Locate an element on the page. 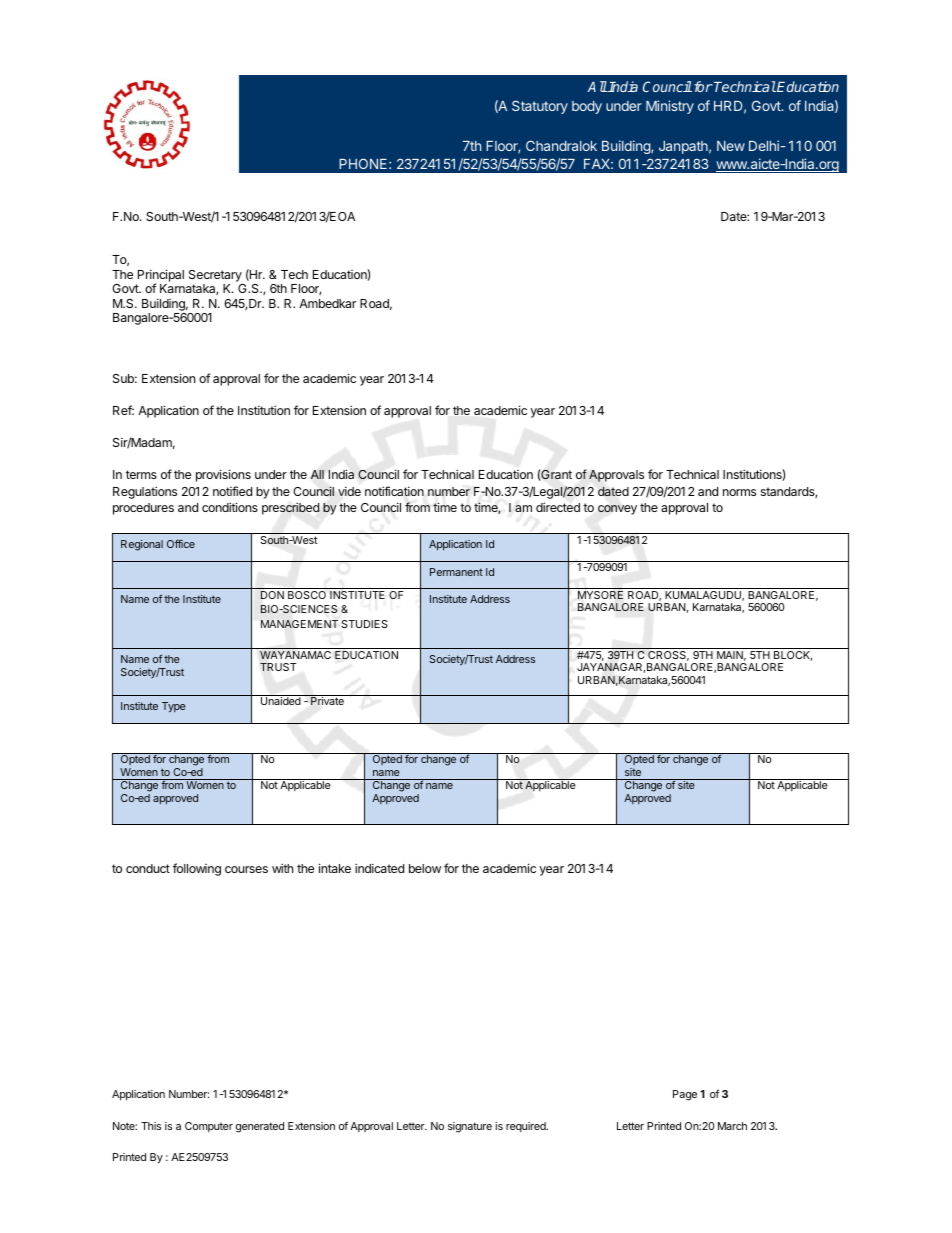 Image resolution: width=952 pixels, height=1233 pixels. conditions is located at coordinates (230, 507).
